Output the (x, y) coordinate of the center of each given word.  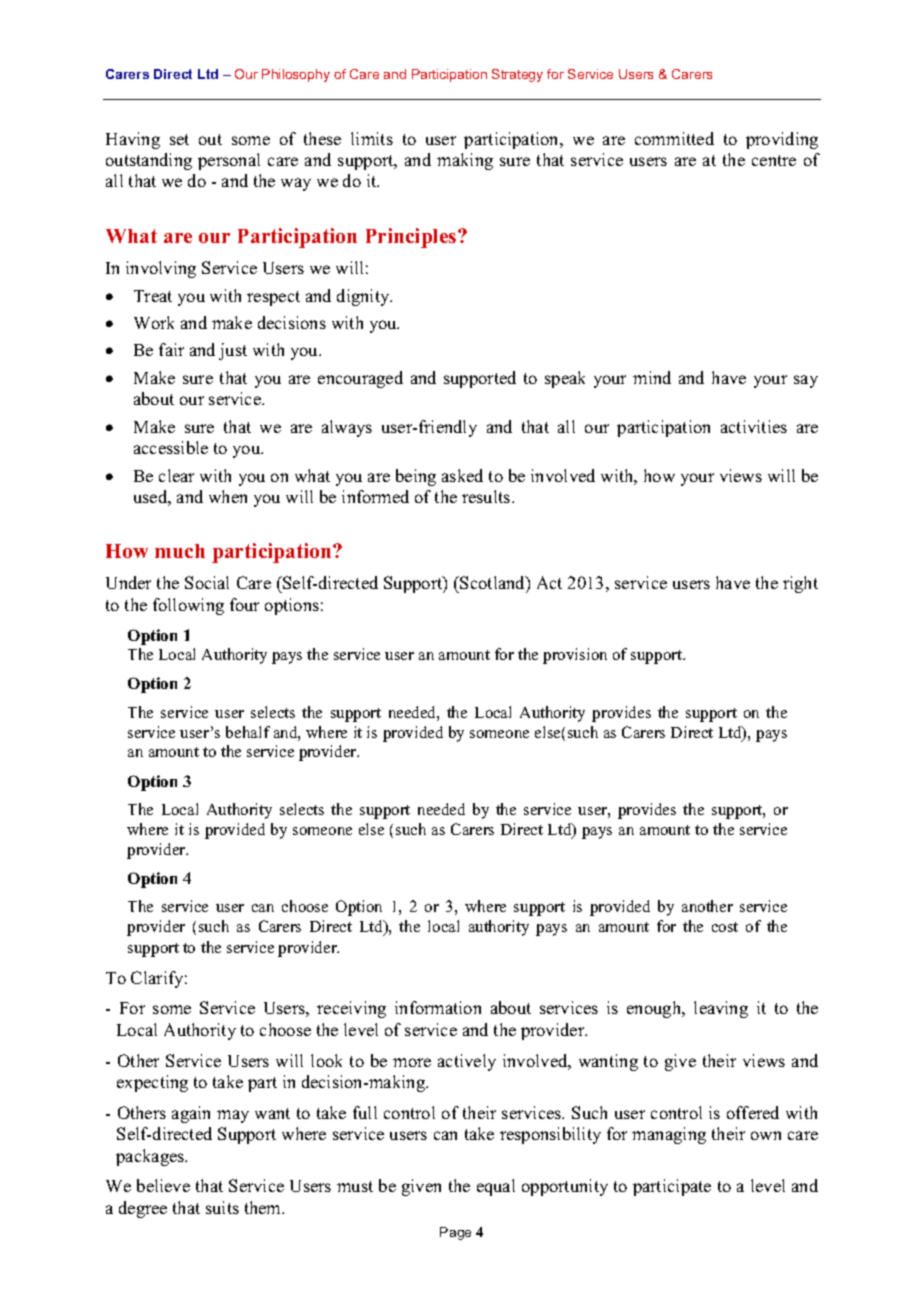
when (228, 496)
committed (674, 138)
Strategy (517, 75)
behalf (248, 732)
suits (222, 1207)
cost (725, 927)
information (438, 1007)
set (179, 139)
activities (754, 426)
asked (462, 475)
